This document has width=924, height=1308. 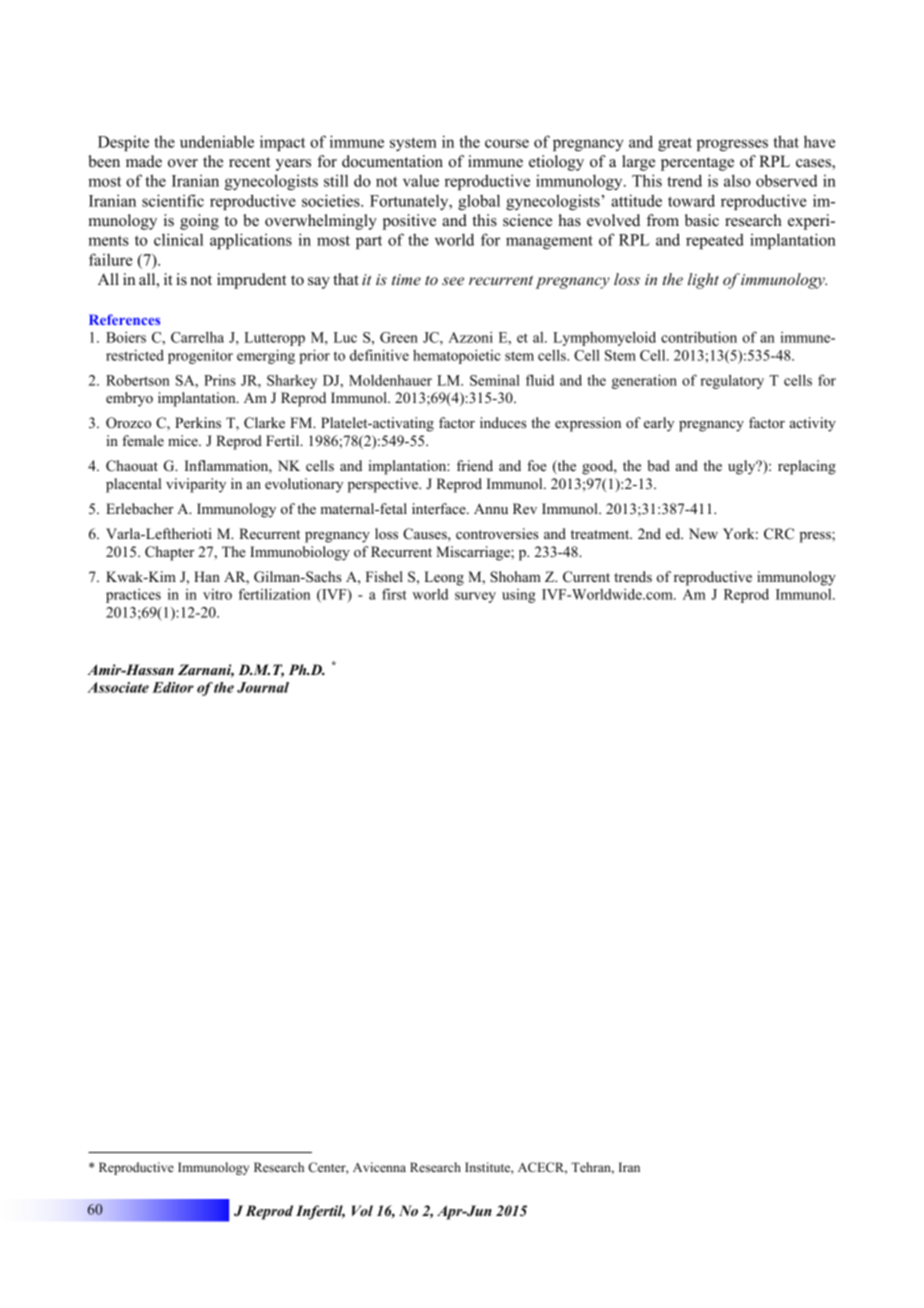 I want to click on progresses, so click(x=732, y=145).
